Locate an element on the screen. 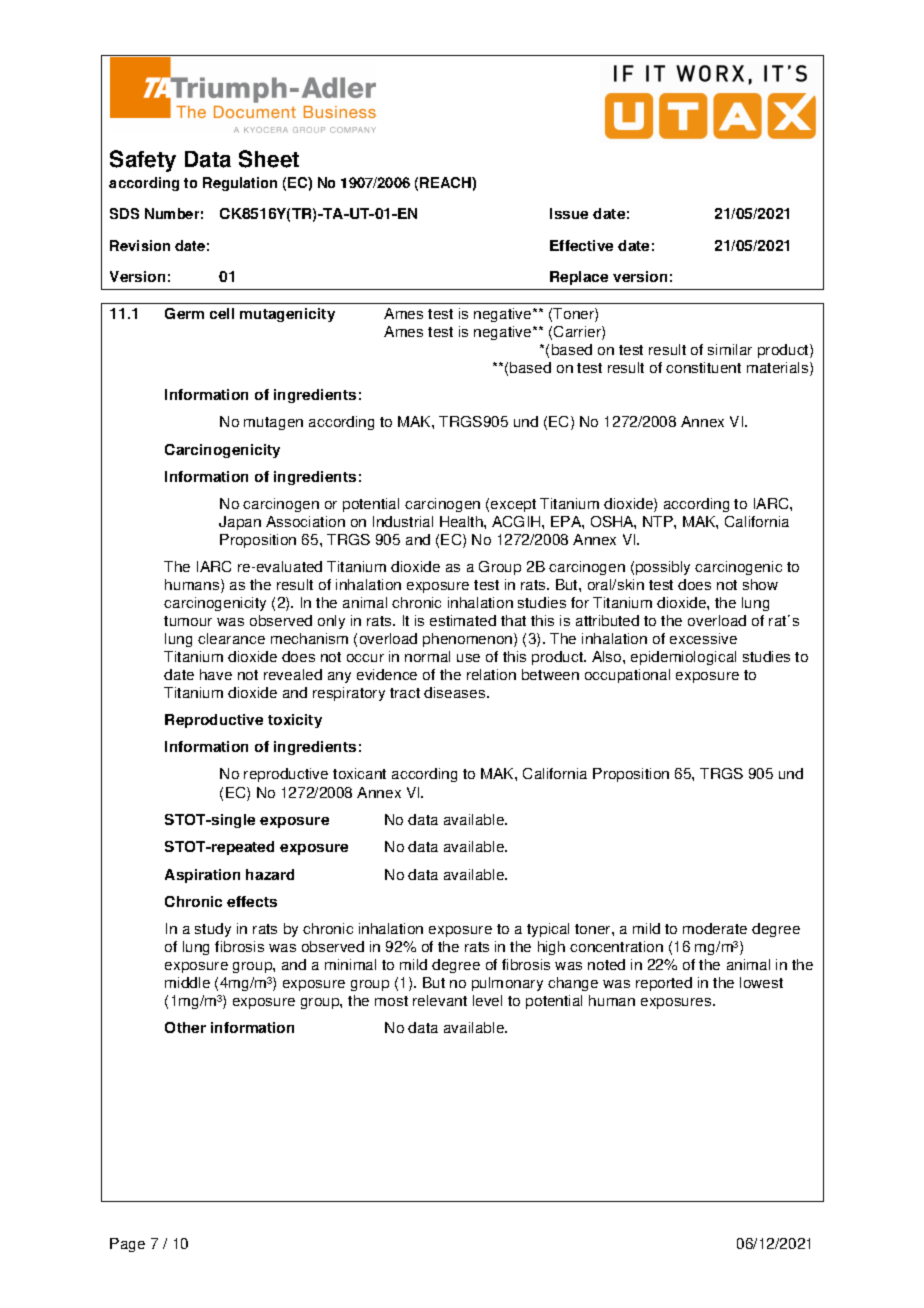 The image size is (924, 1308). Regulation is located at coordinates (240, 184).
